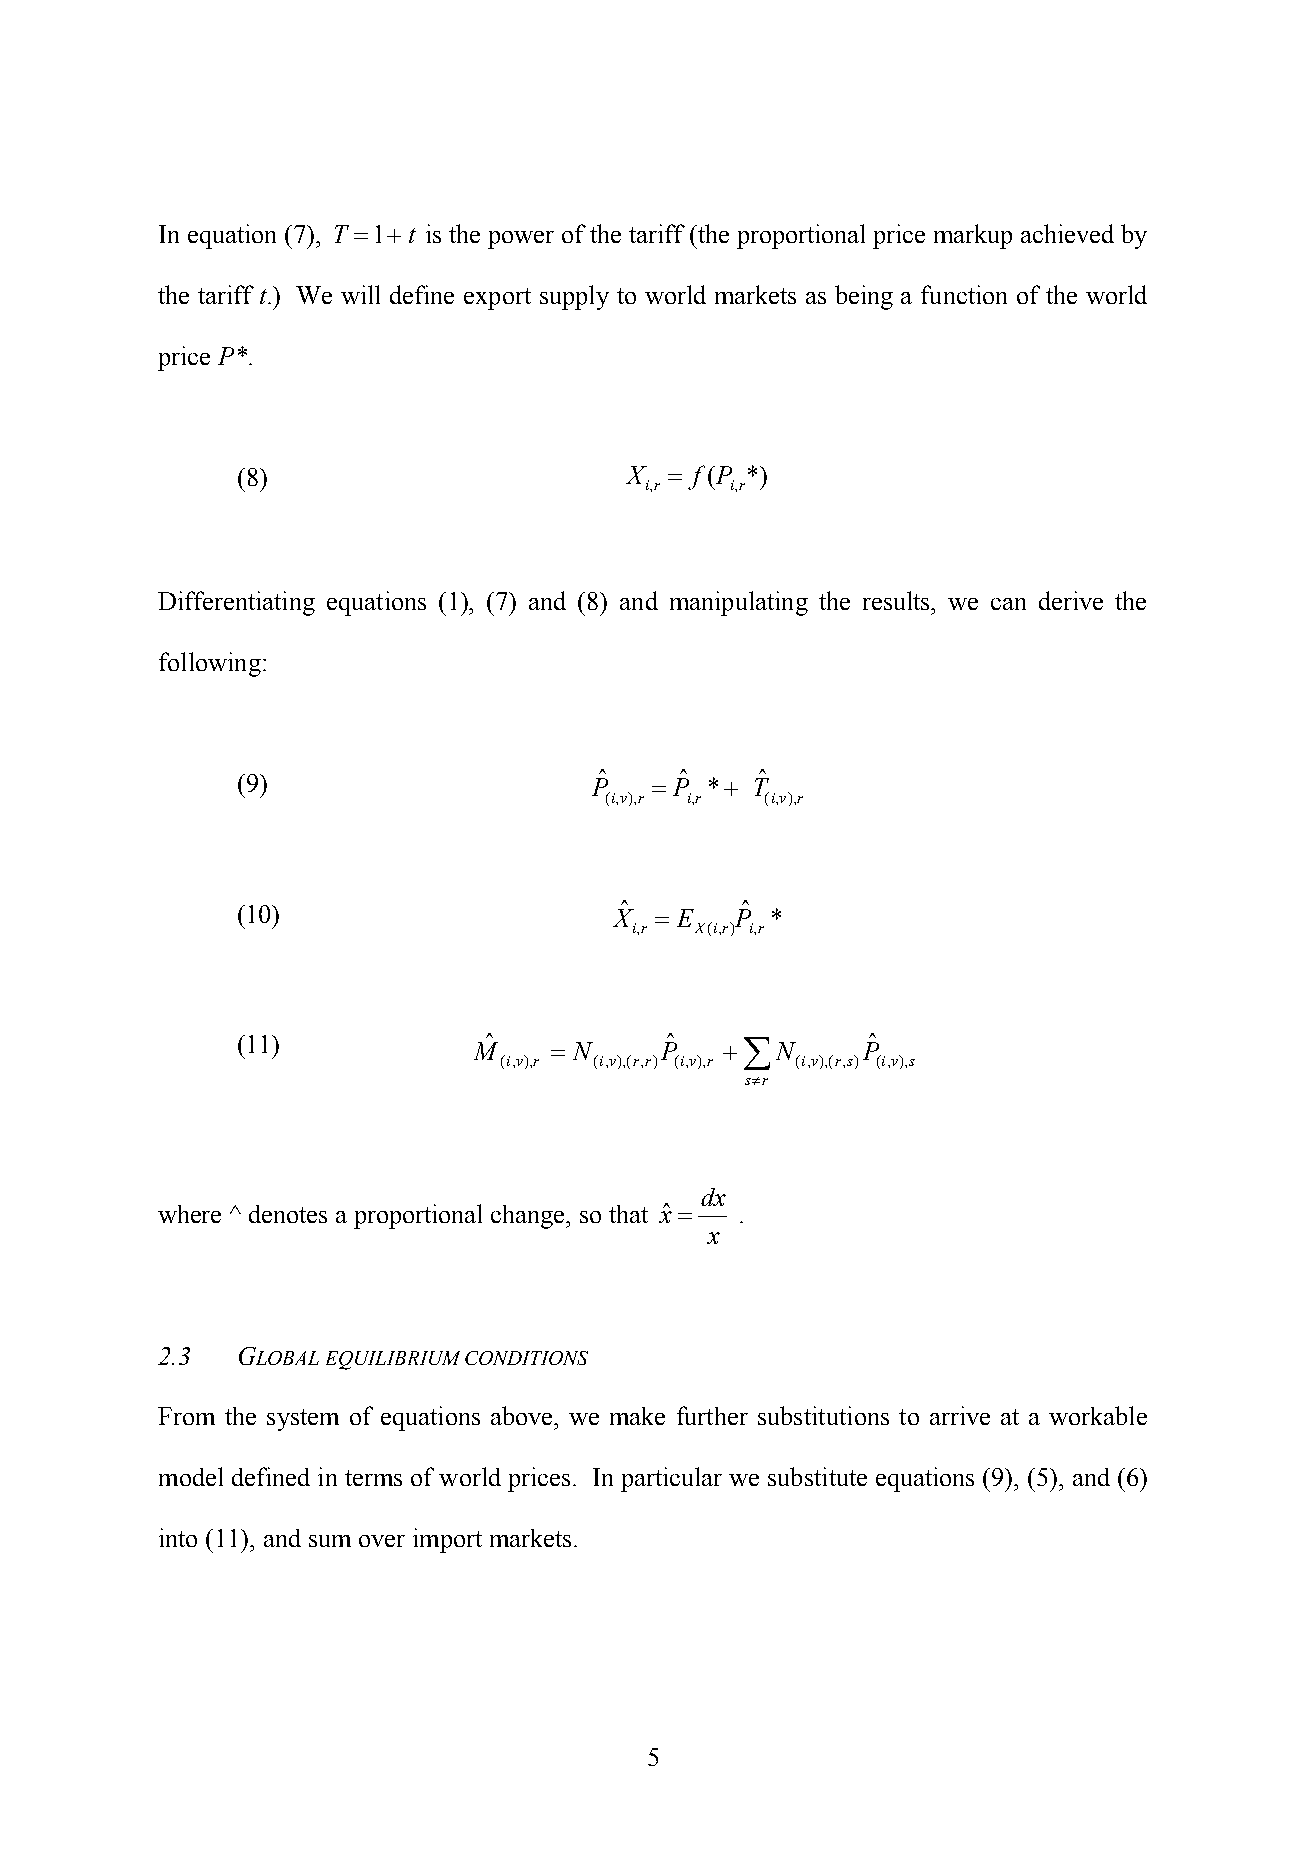 This page has width=1308, height=1851. I want to click on will, so click(360, 294).
